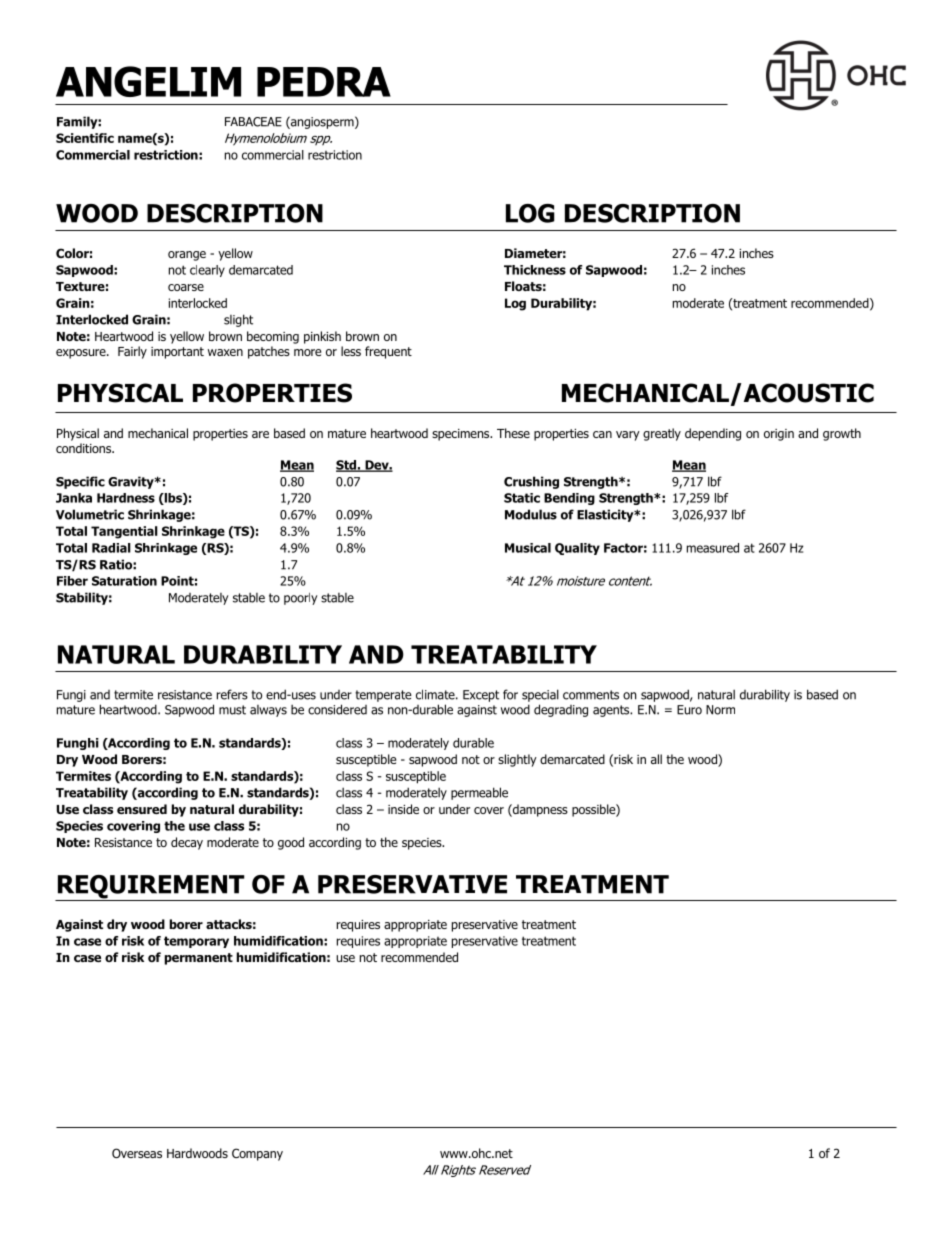 This screenshot has width=952, height=1233. What do you see at coordinates (479, 793) in the screenshot?
I see `permeable` at bounding box center [479, 793].
